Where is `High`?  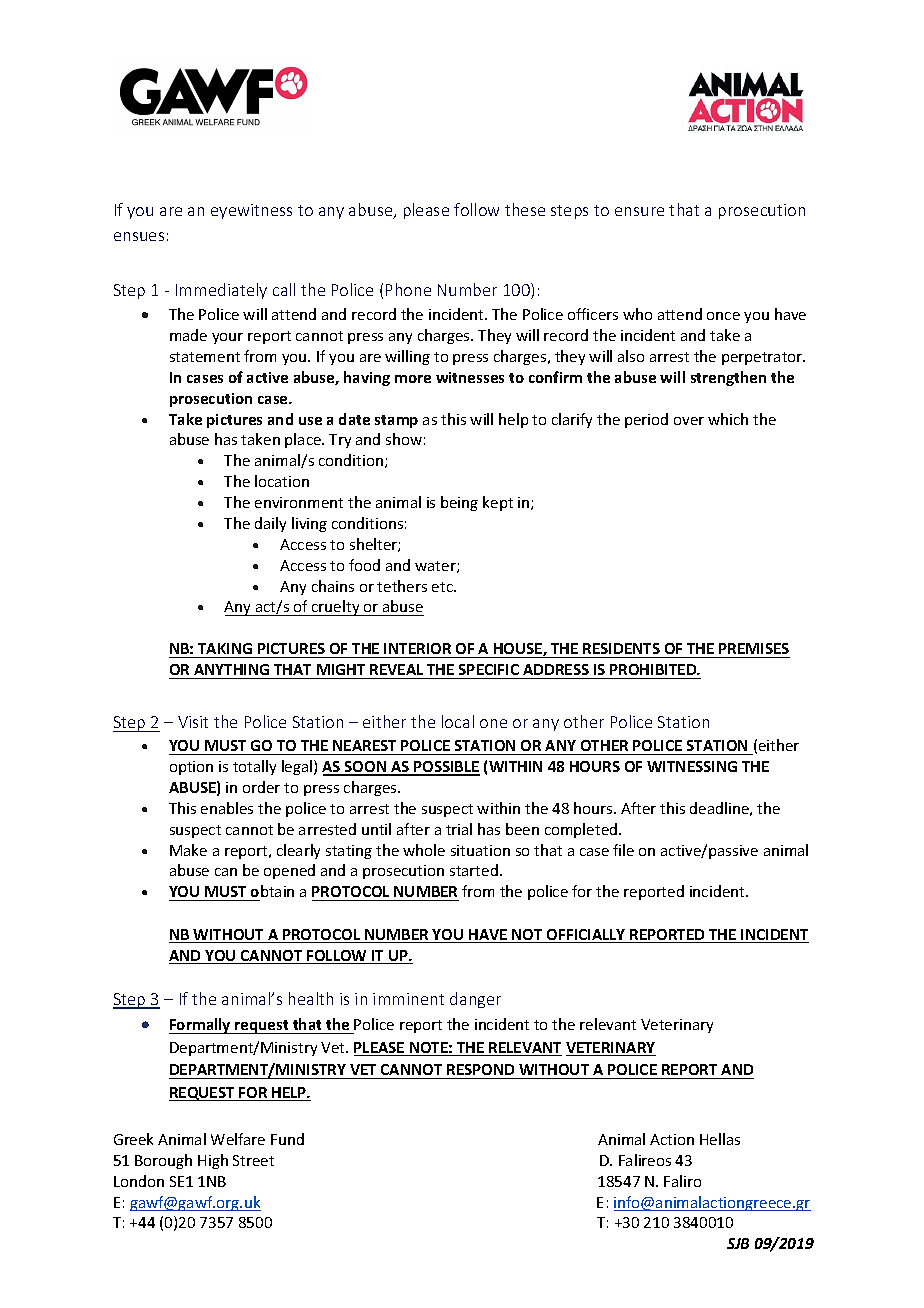
High is located at coordinates (213, 1161).
